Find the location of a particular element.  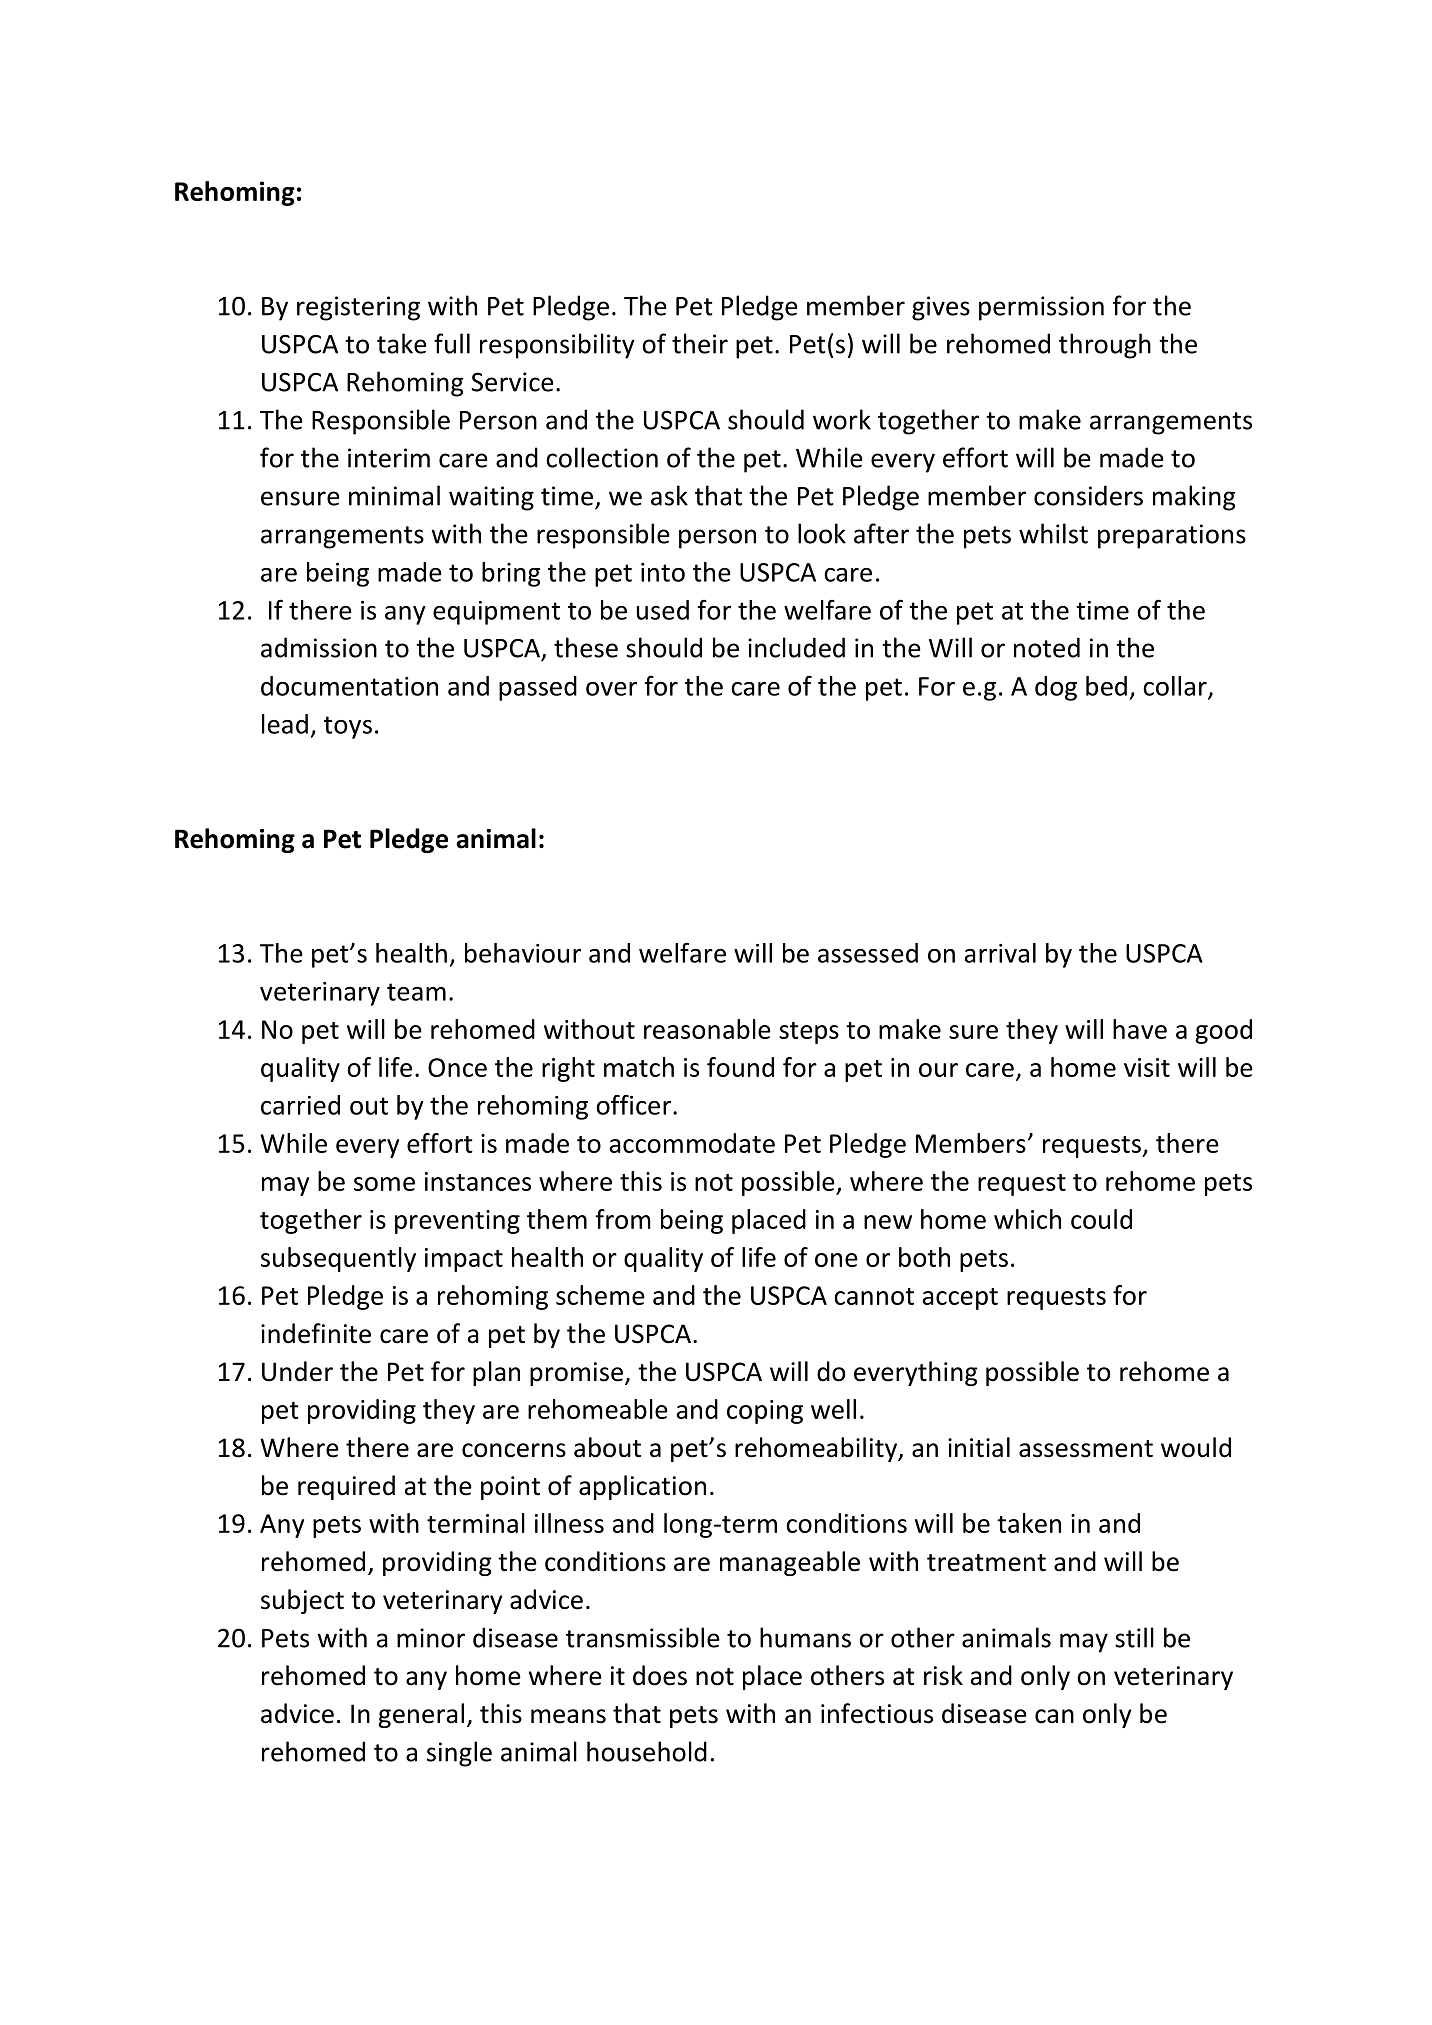

full is located at coordinates (452, 343).
